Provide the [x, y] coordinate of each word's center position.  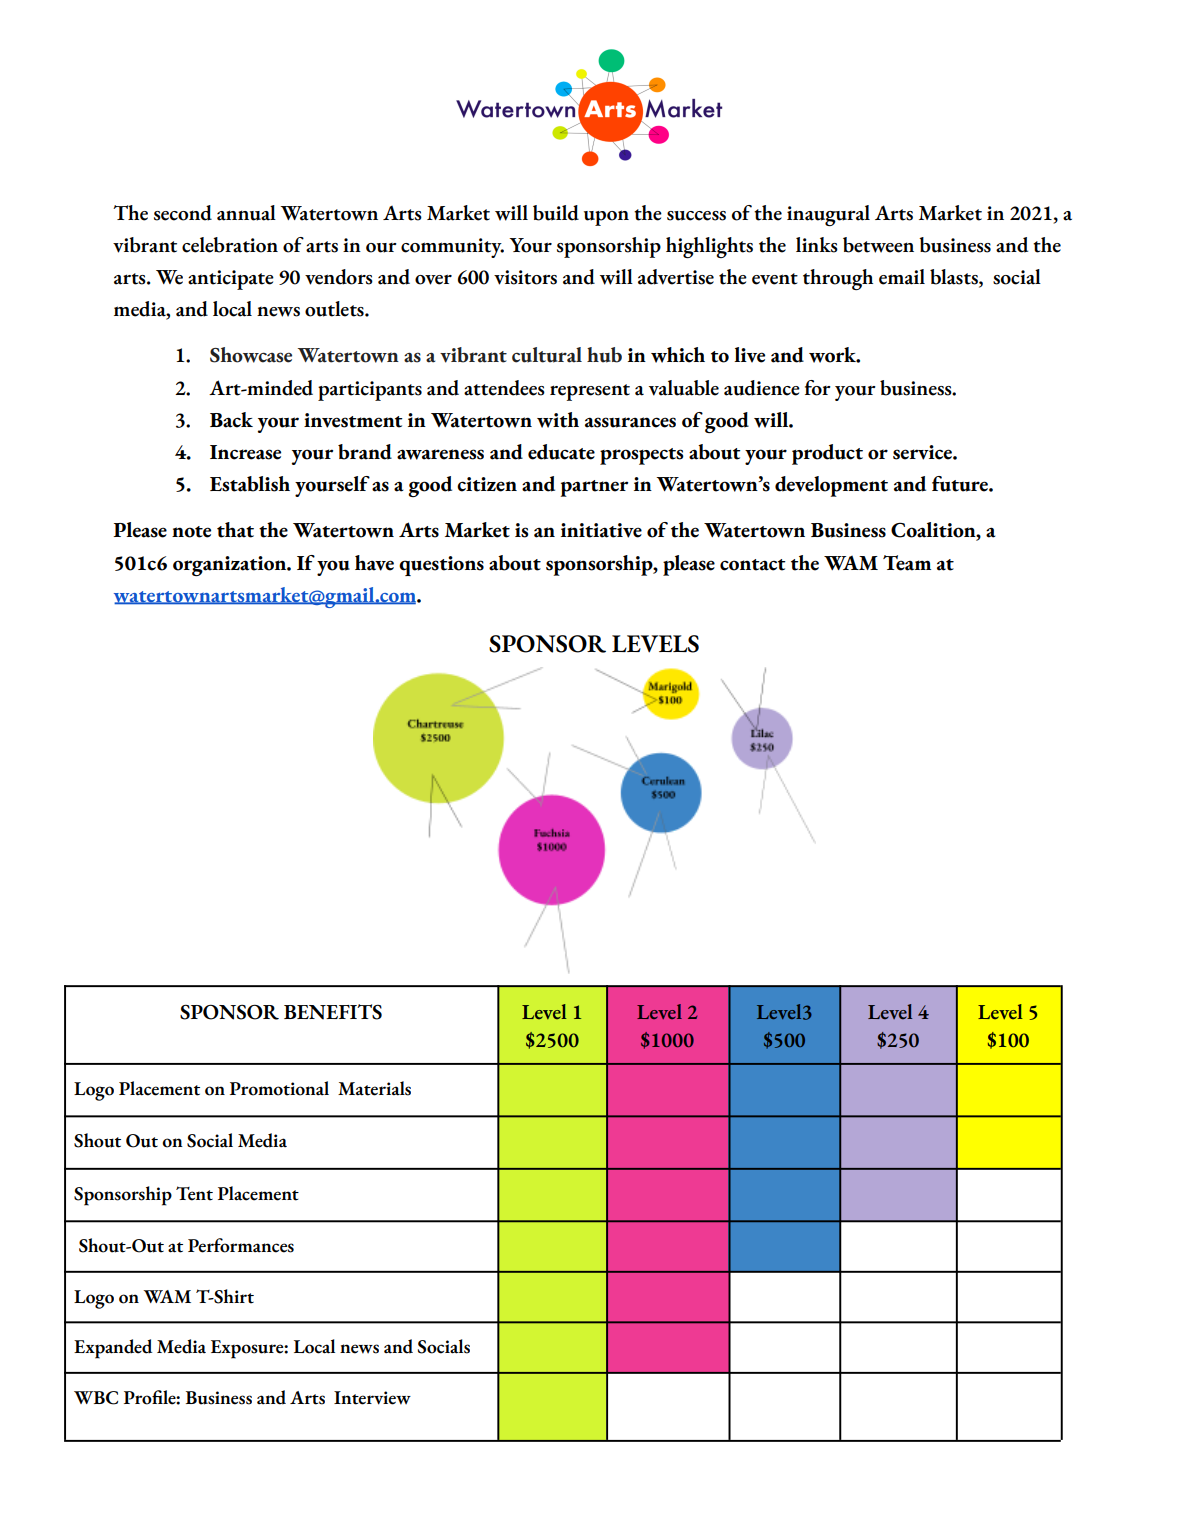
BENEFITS [333, 1012]
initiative [601, 530]
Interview [372, 1398]
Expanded [113, 1349]
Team [907, 563]
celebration [230, 245]
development [831, 486]
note [191, 532]
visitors [525, 277]
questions [441, 566]
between [878, 245]
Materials [374, 1088]
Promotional [279, 1088]
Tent [194, 1193]
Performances [241, 1245]
